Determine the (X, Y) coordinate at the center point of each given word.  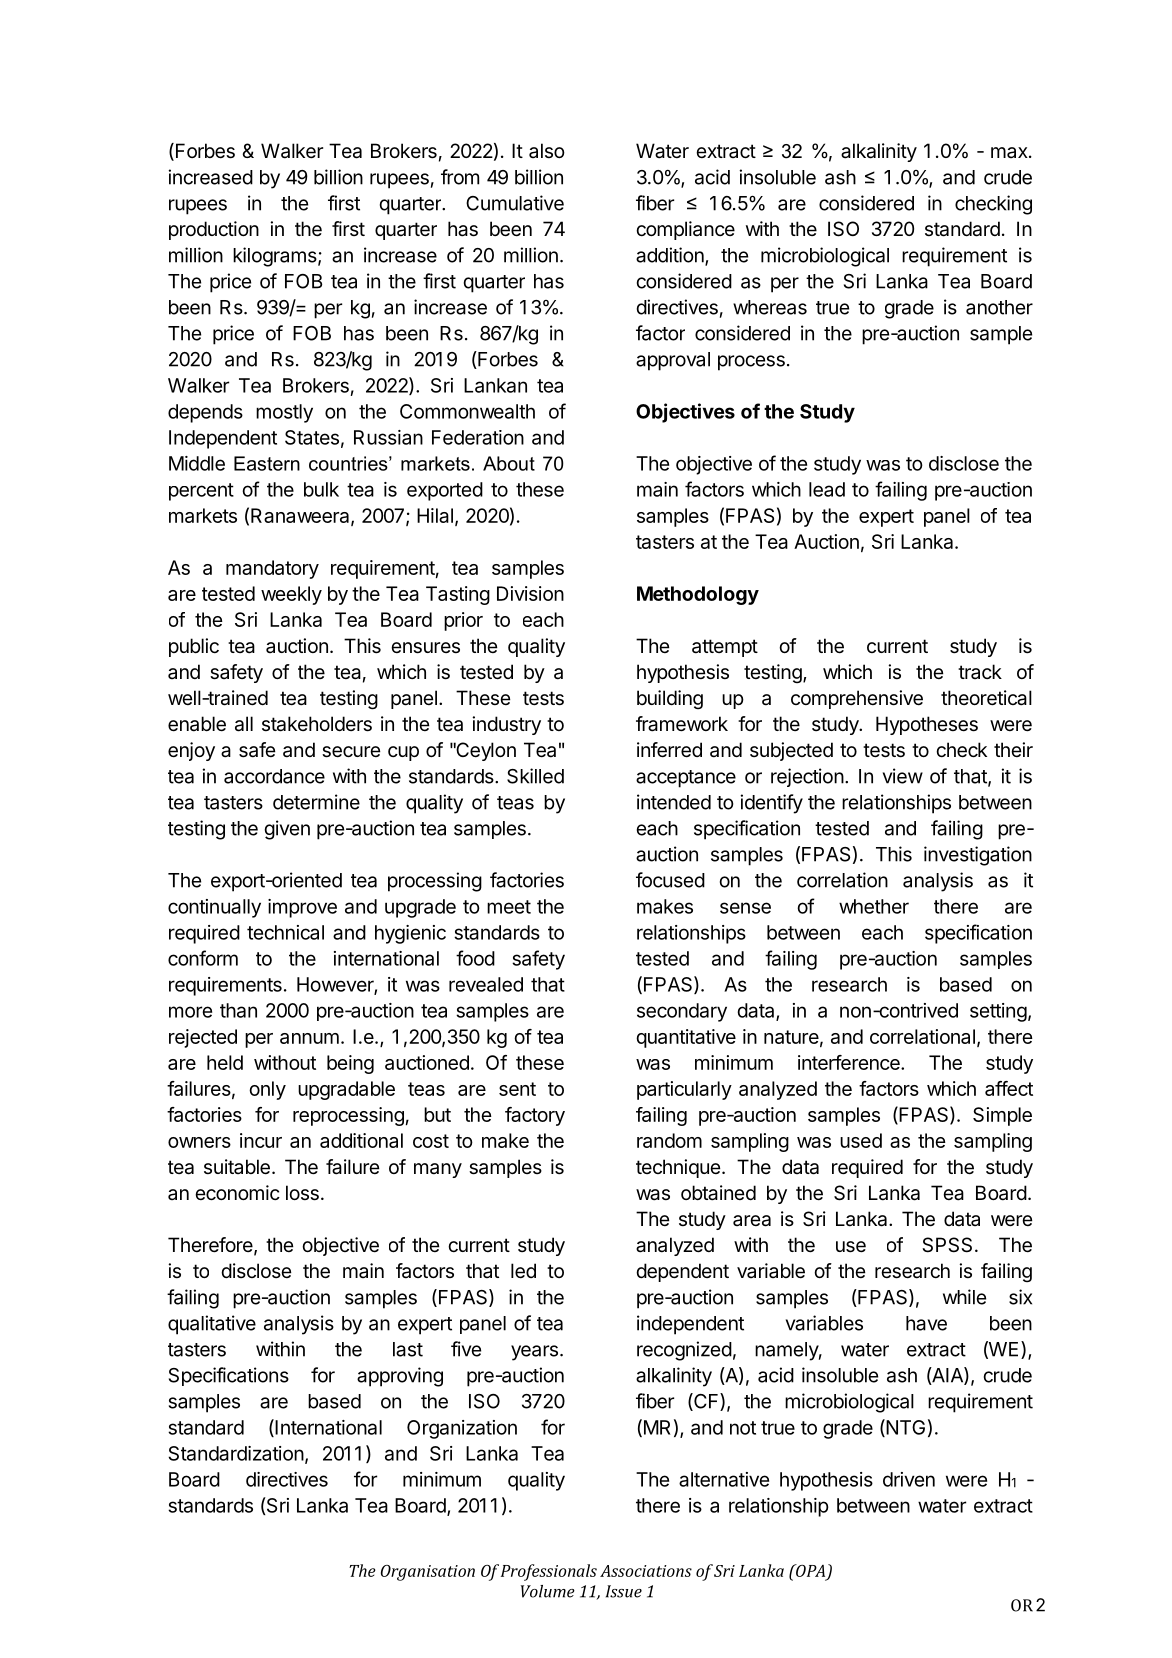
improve (302, 908)
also (547, 150)
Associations (646, 1571)
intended (674, 802)
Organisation (428, 1573)
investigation (978, 856)
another (999, 307)
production (214, 230)
